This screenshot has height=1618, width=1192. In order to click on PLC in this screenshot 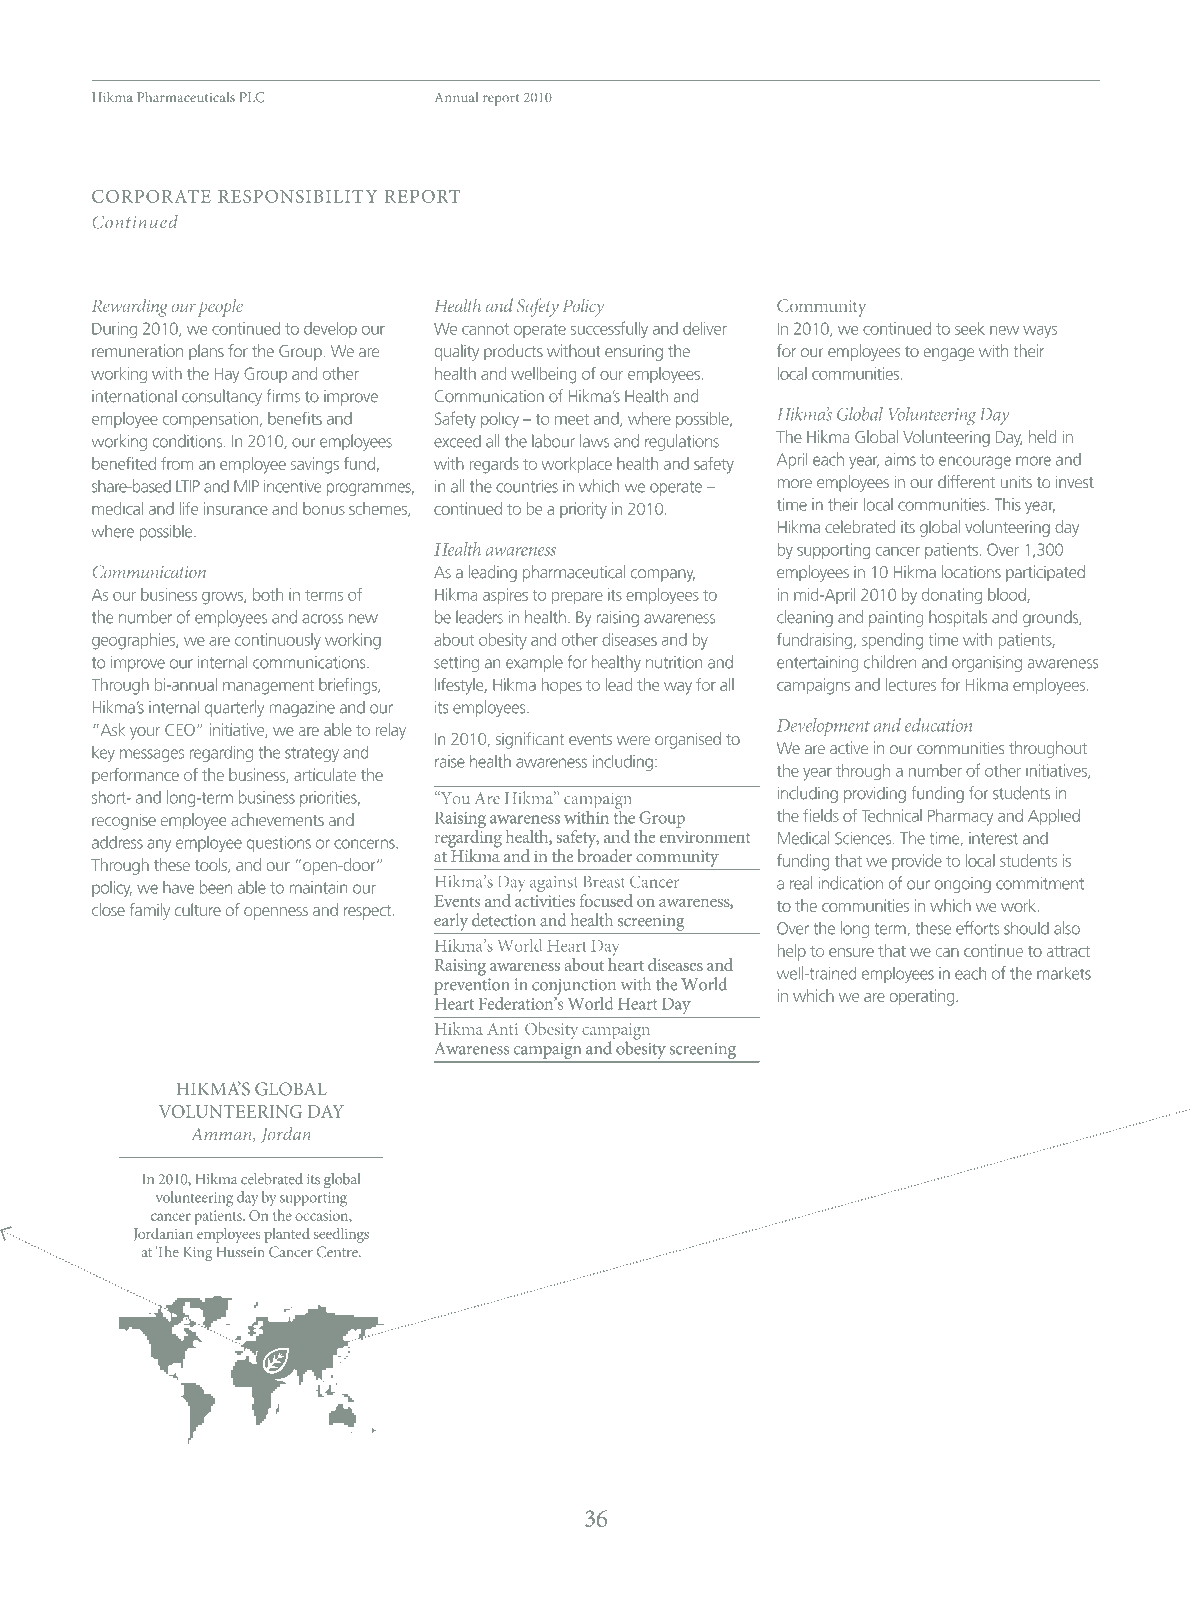, I will do `click(252, 97)`.
